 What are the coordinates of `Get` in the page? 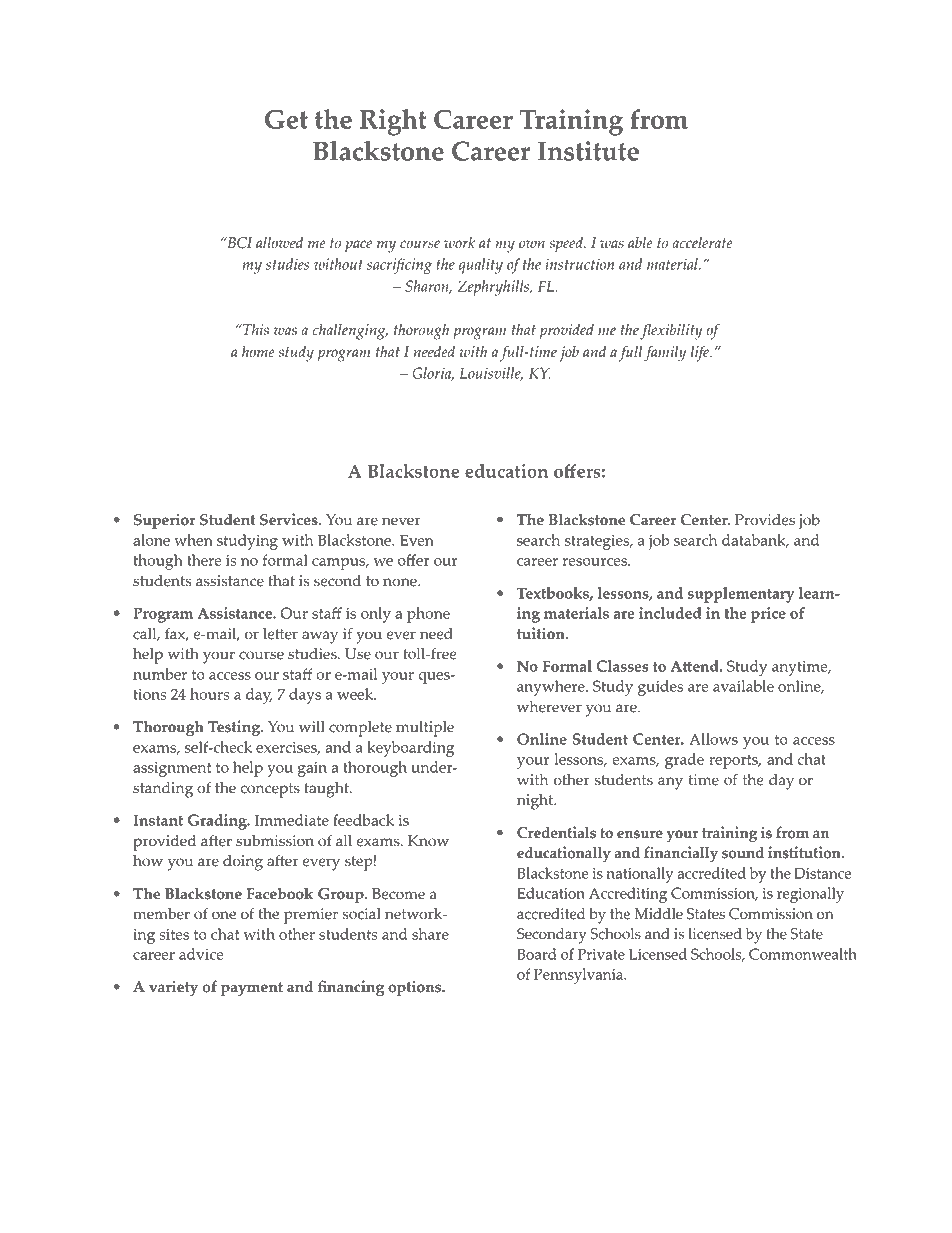 It's located at (286, 119).
